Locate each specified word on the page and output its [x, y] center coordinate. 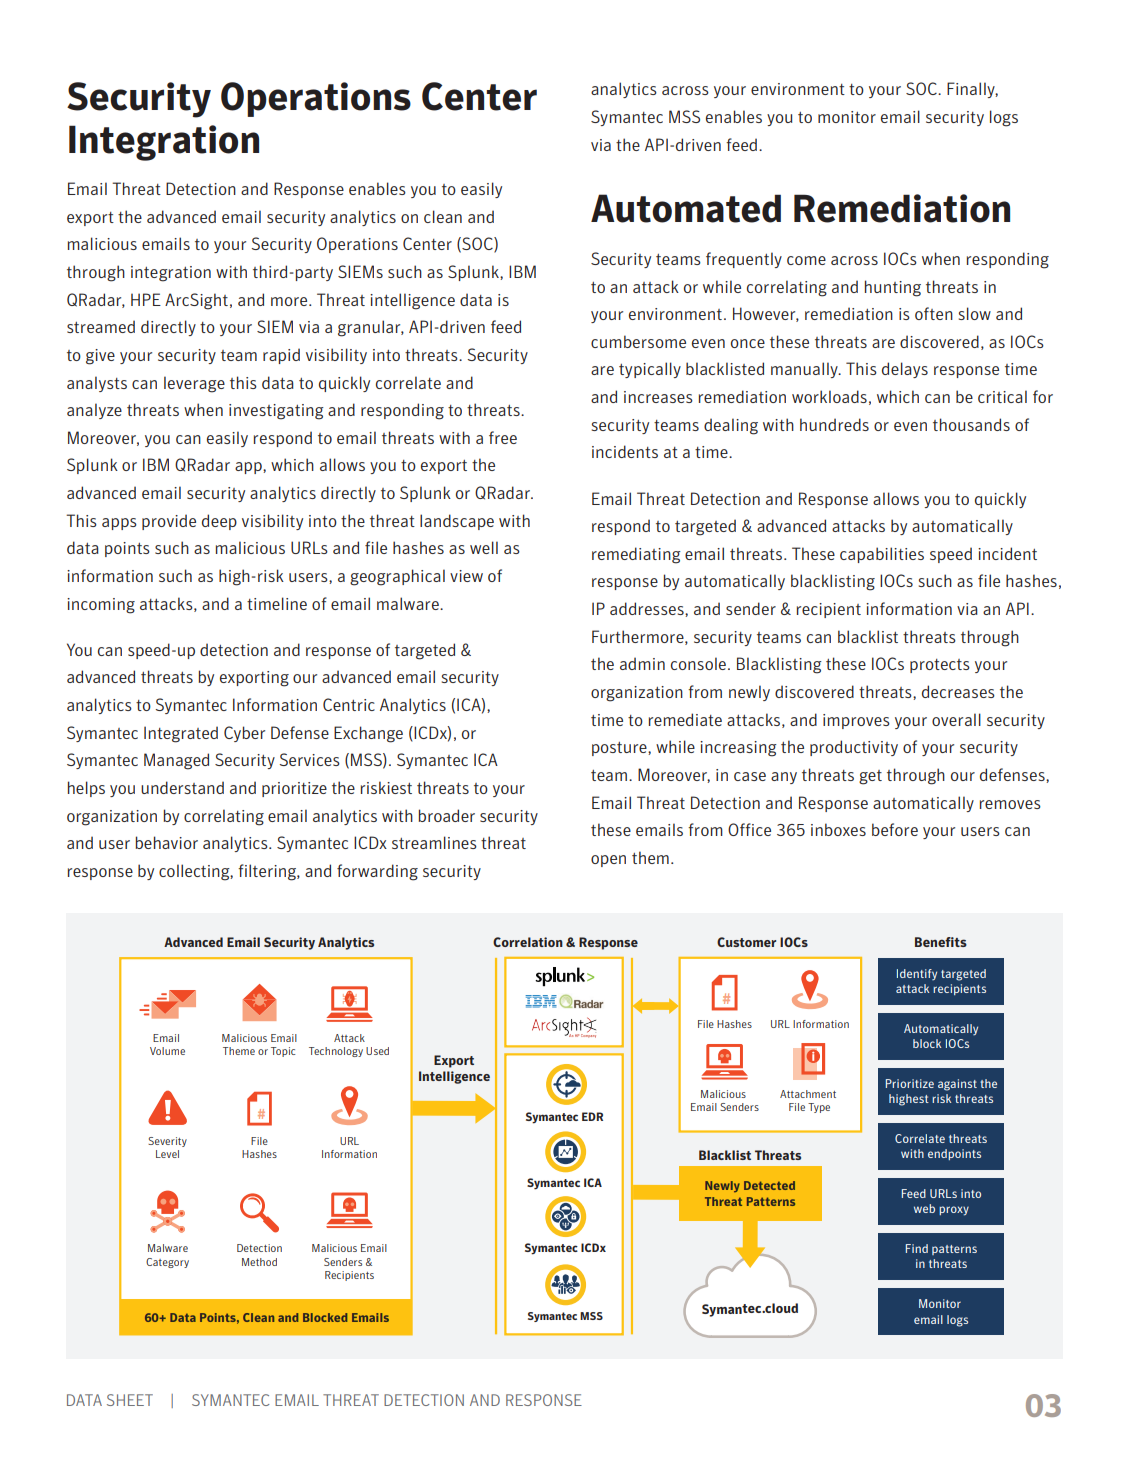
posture [620, 749]
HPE [146, 299]
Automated [686, 208]
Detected [769, 1185]
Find [917, 1248]
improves [856, 721]
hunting [893, 288]
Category [167, 1263]
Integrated [181, 734]
